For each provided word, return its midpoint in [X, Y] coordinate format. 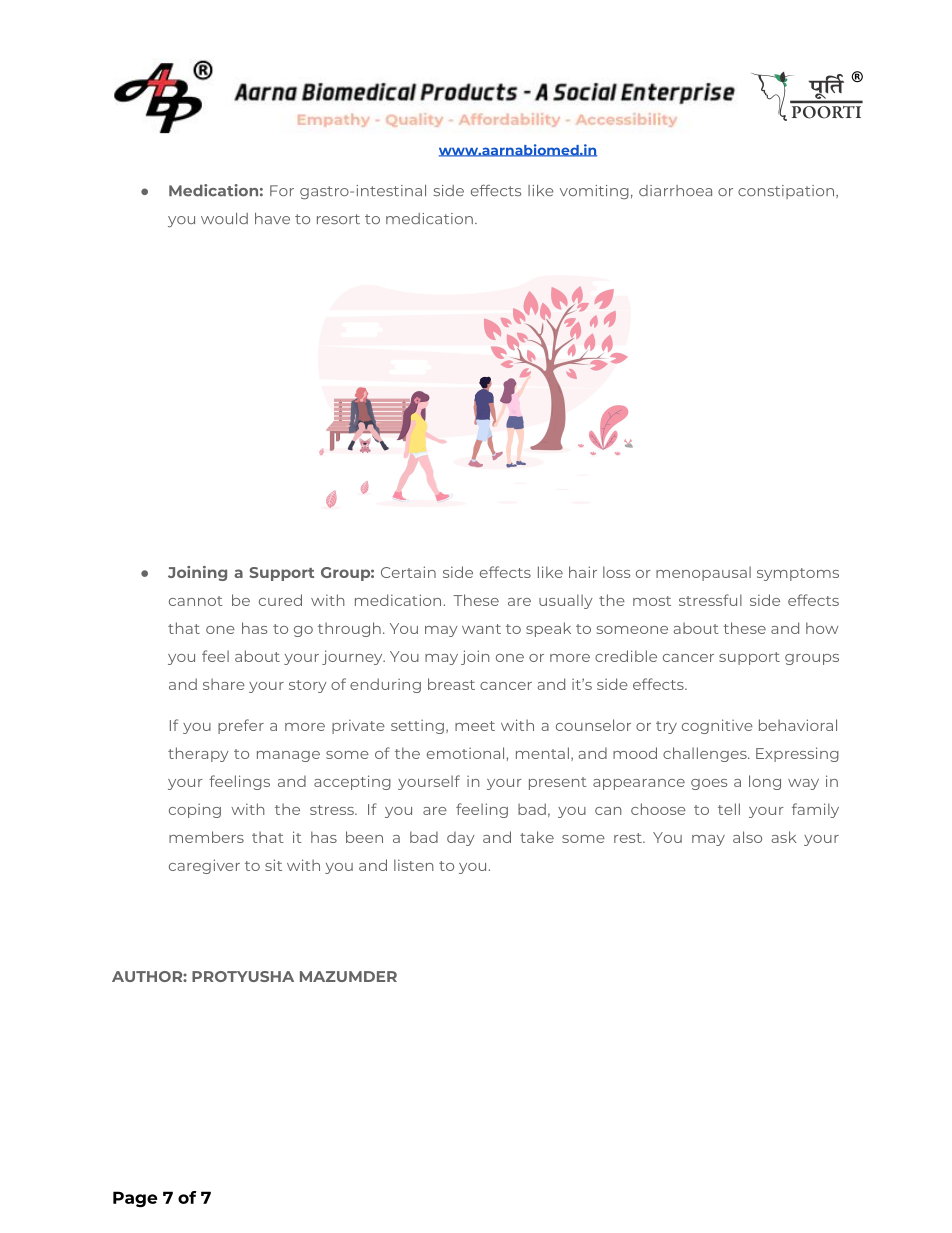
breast [451, 684]
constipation [786, 192]
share [224, 684]
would [224, 218]
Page [135, 1199]
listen [413, 865]
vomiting [594, 192]
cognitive [717, 726]
